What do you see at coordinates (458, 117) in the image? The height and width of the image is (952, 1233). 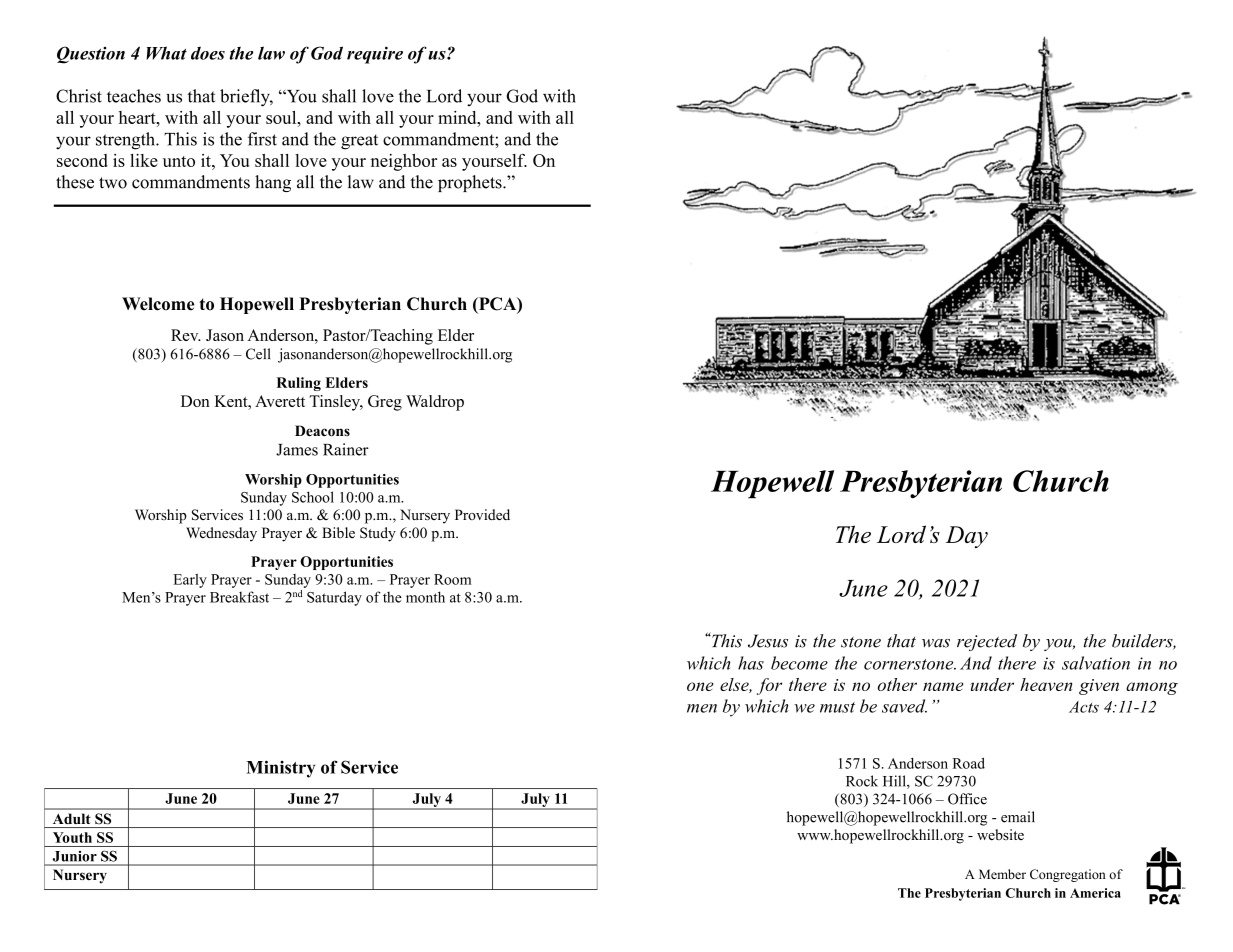 I see `mind` at bounding box center [458, 117].
